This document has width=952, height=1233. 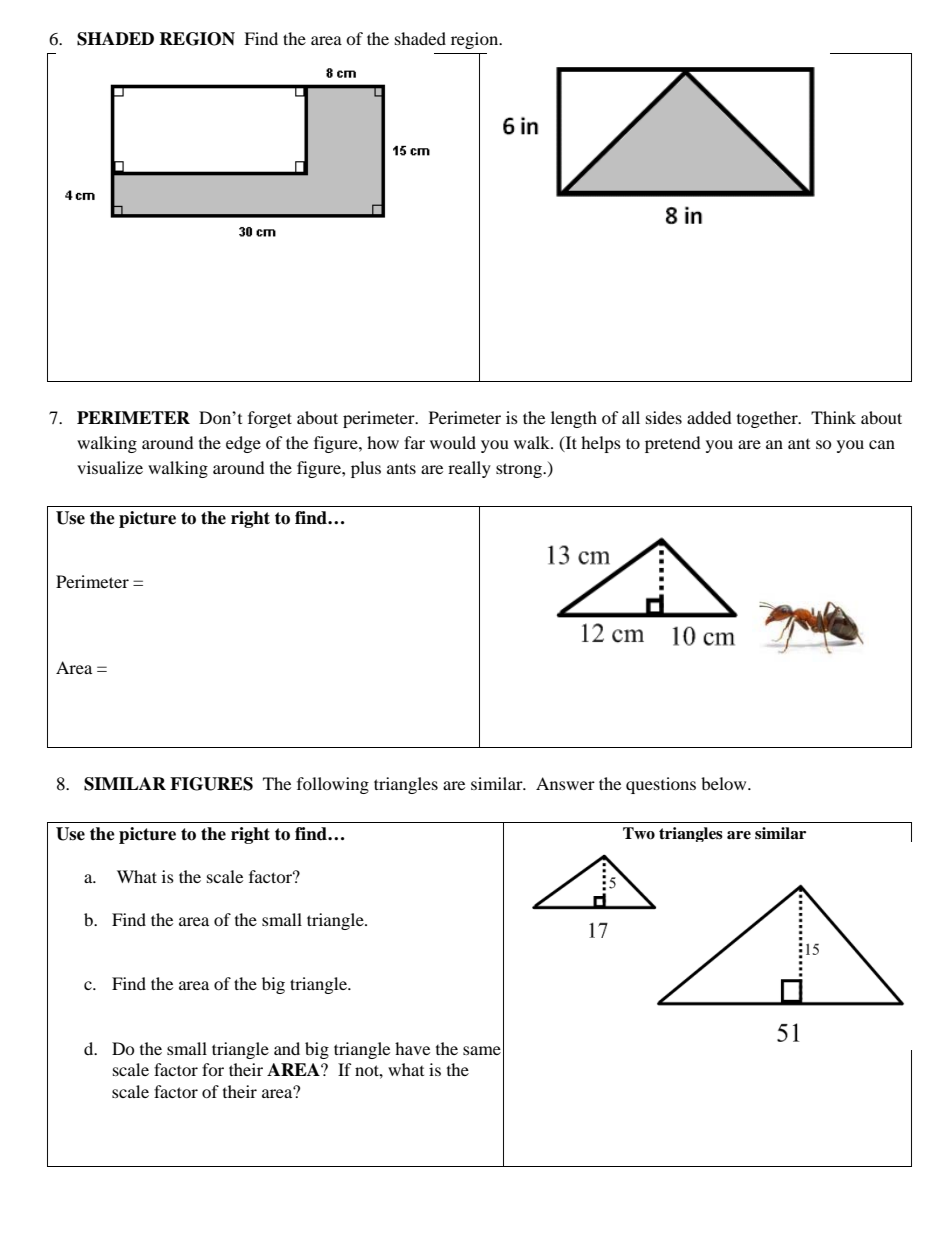 What do you see at coordinates (243, 444) in the document?
I see `edge` at bounding box center [243, 444].
